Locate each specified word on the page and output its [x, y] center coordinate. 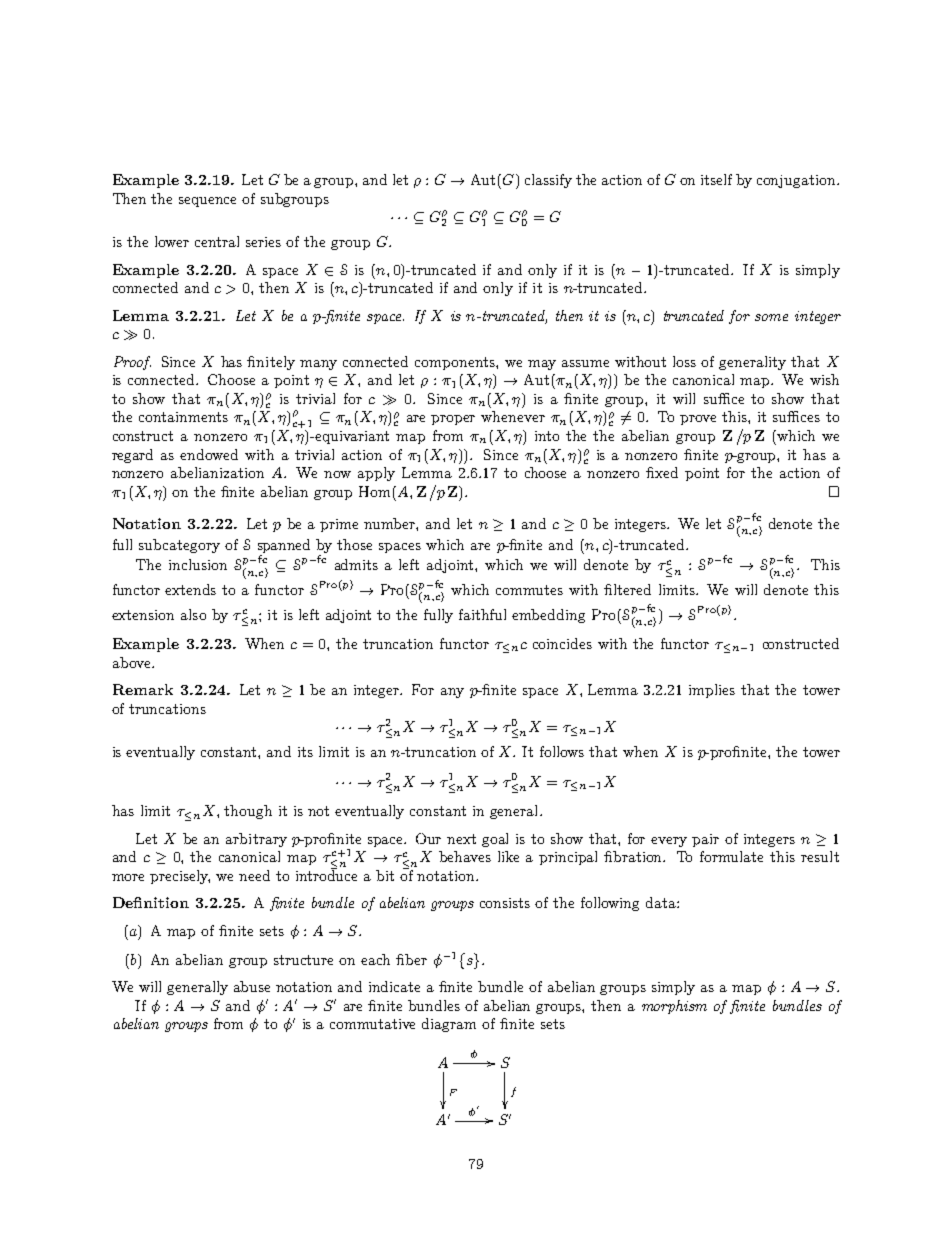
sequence [207, 202]
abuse [252, 986]
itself [716, 179]
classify [548, 181]
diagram [449, 1025]
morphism [674, 1007]
